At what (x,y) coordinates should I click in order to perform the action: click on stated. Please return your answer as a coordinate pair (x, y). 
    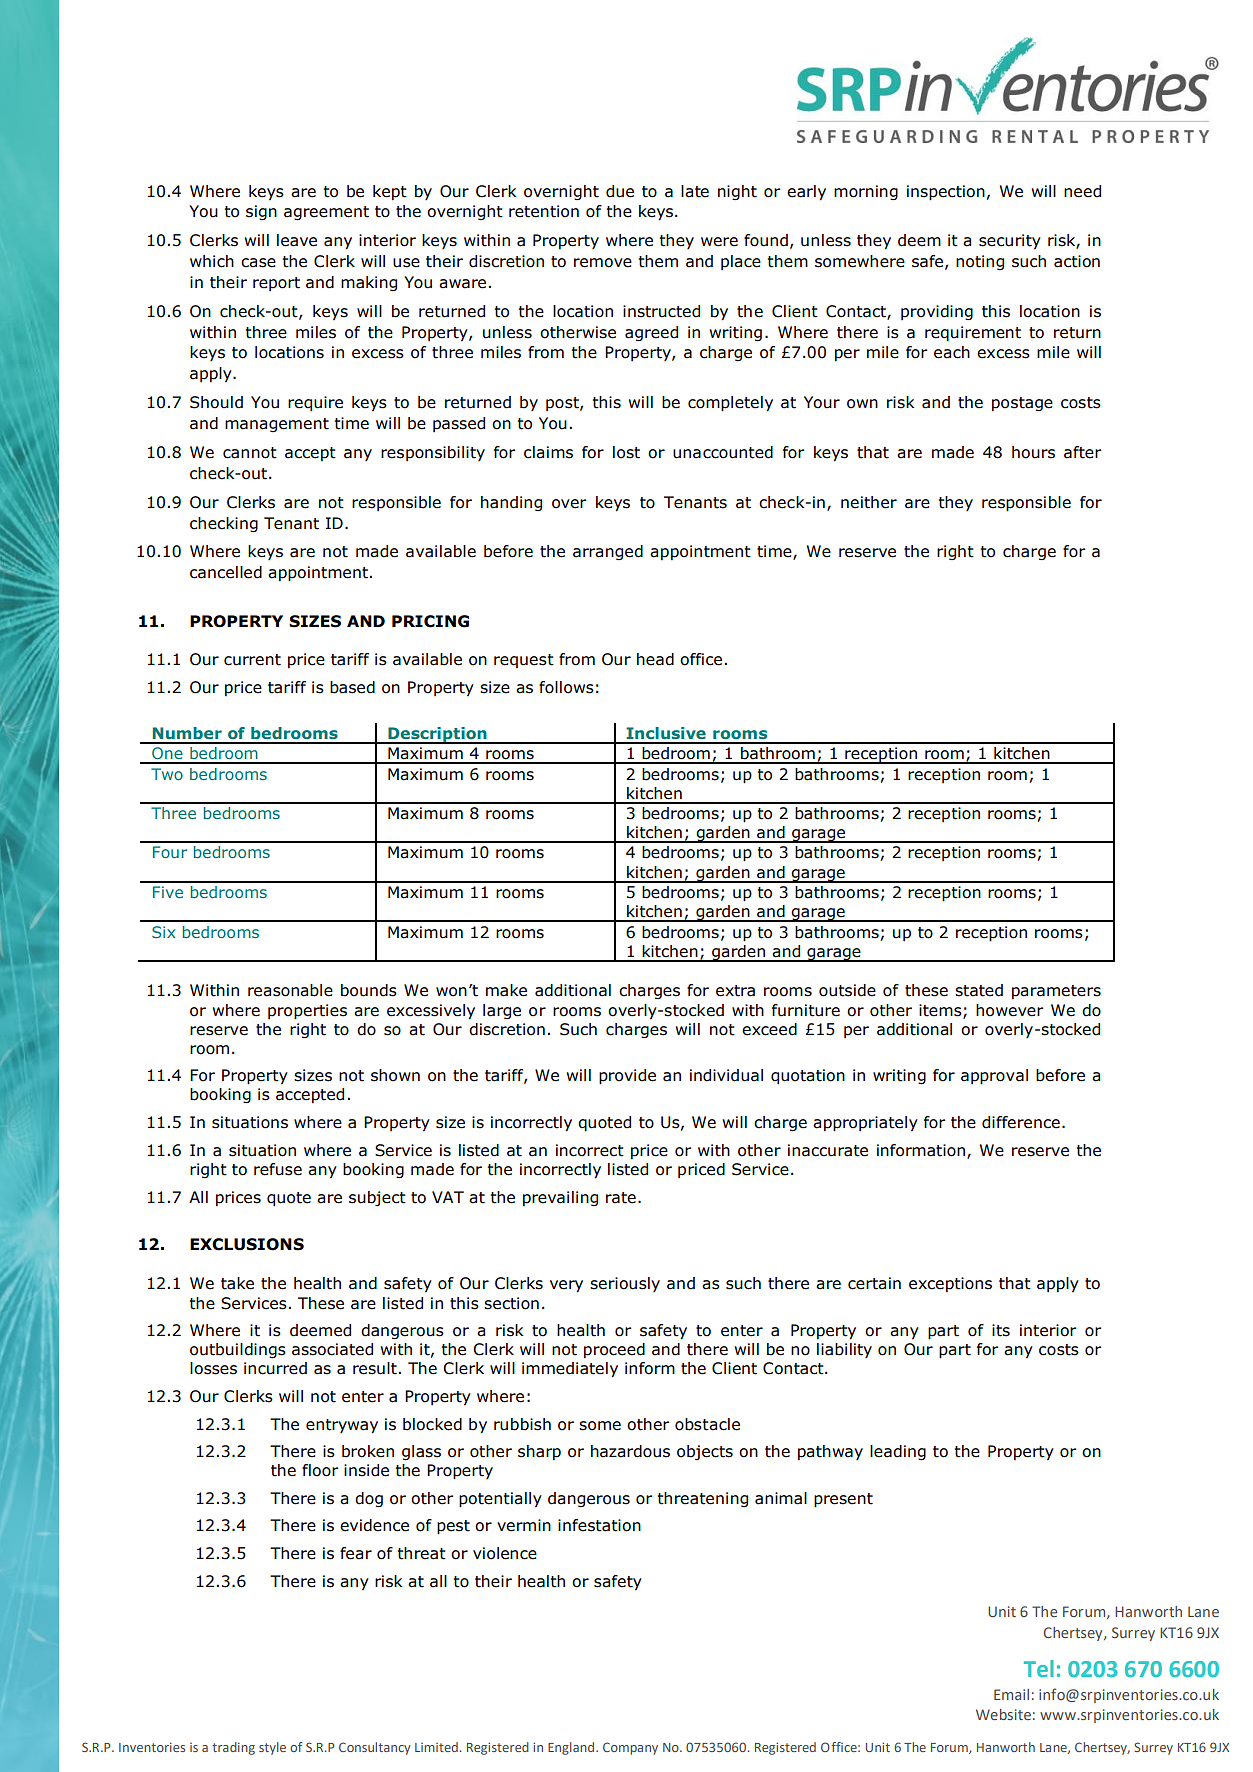
    Looking at the image, I should click on (979, 990).
